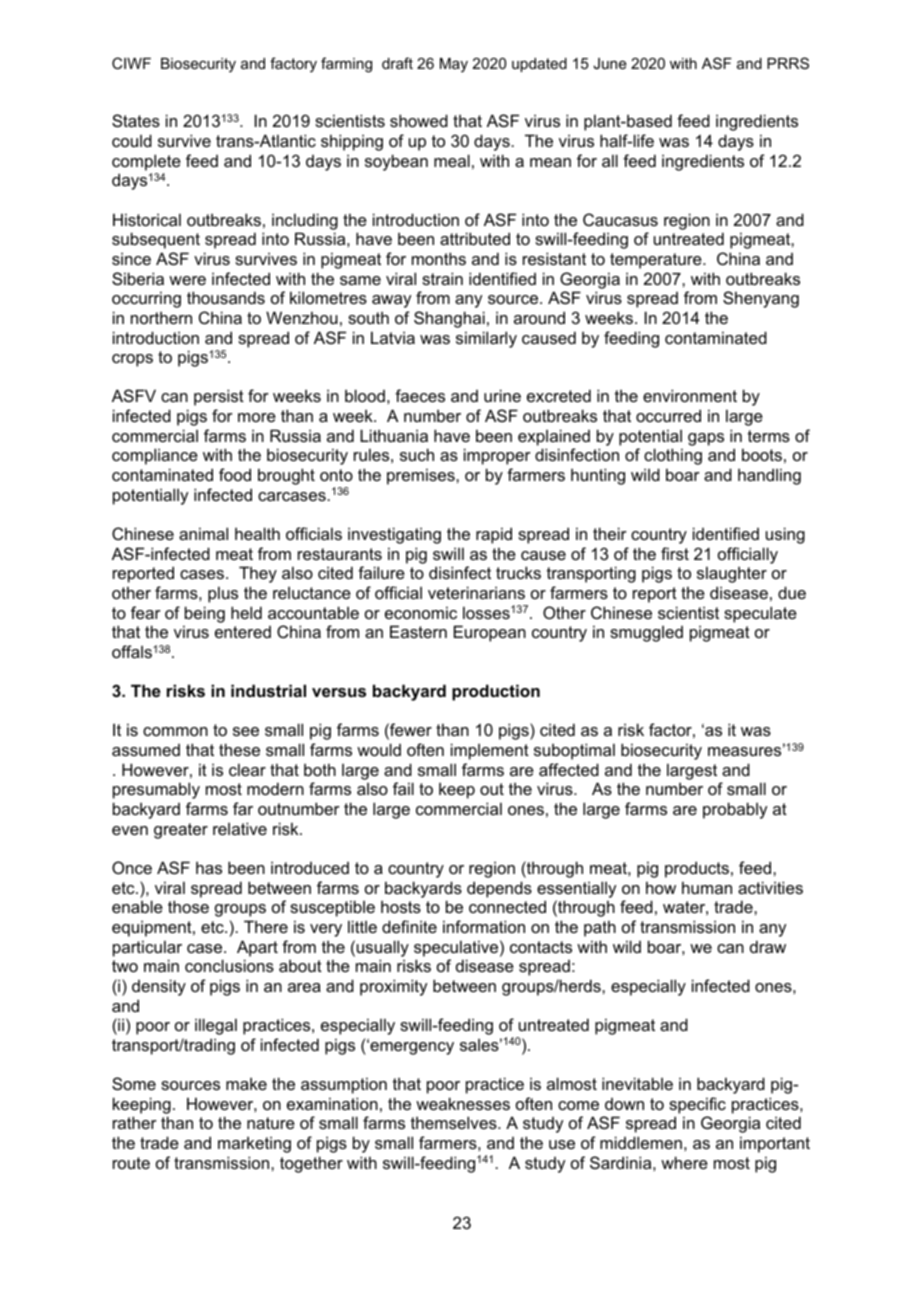  Describe the element at coordinates (490, 751) in the screenshot. I see `implement` at that location.
